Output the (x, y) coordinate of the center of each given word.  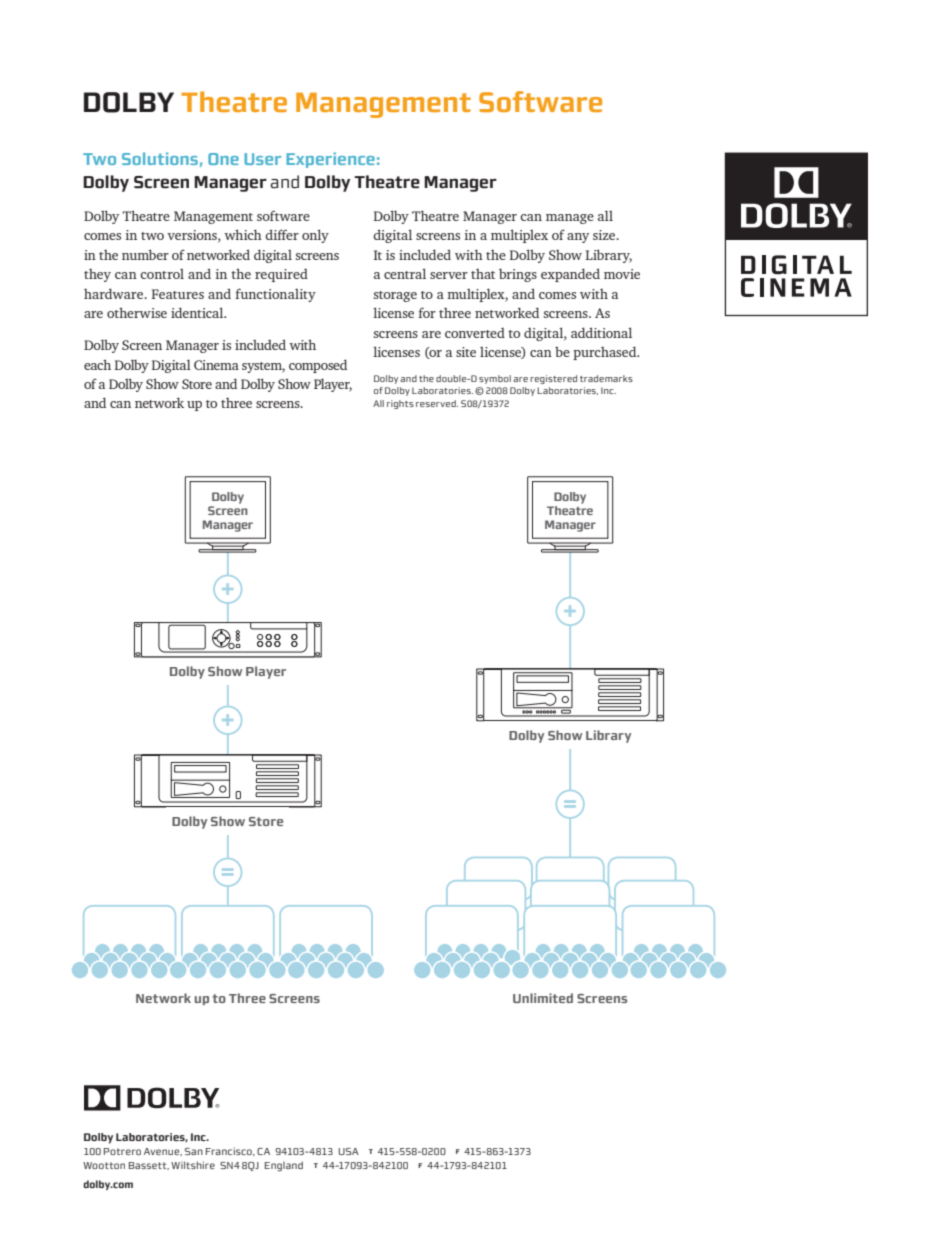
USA (348, 1151)
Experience (330, 160)
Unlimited (543, 998)
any (578, 238)
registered (553, 379)
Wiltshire (193, 1165)
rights (400, 404)
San (194, 1151)
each (97, 364)
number (145, 254)
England (284, 1166)
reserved (437, 403)
